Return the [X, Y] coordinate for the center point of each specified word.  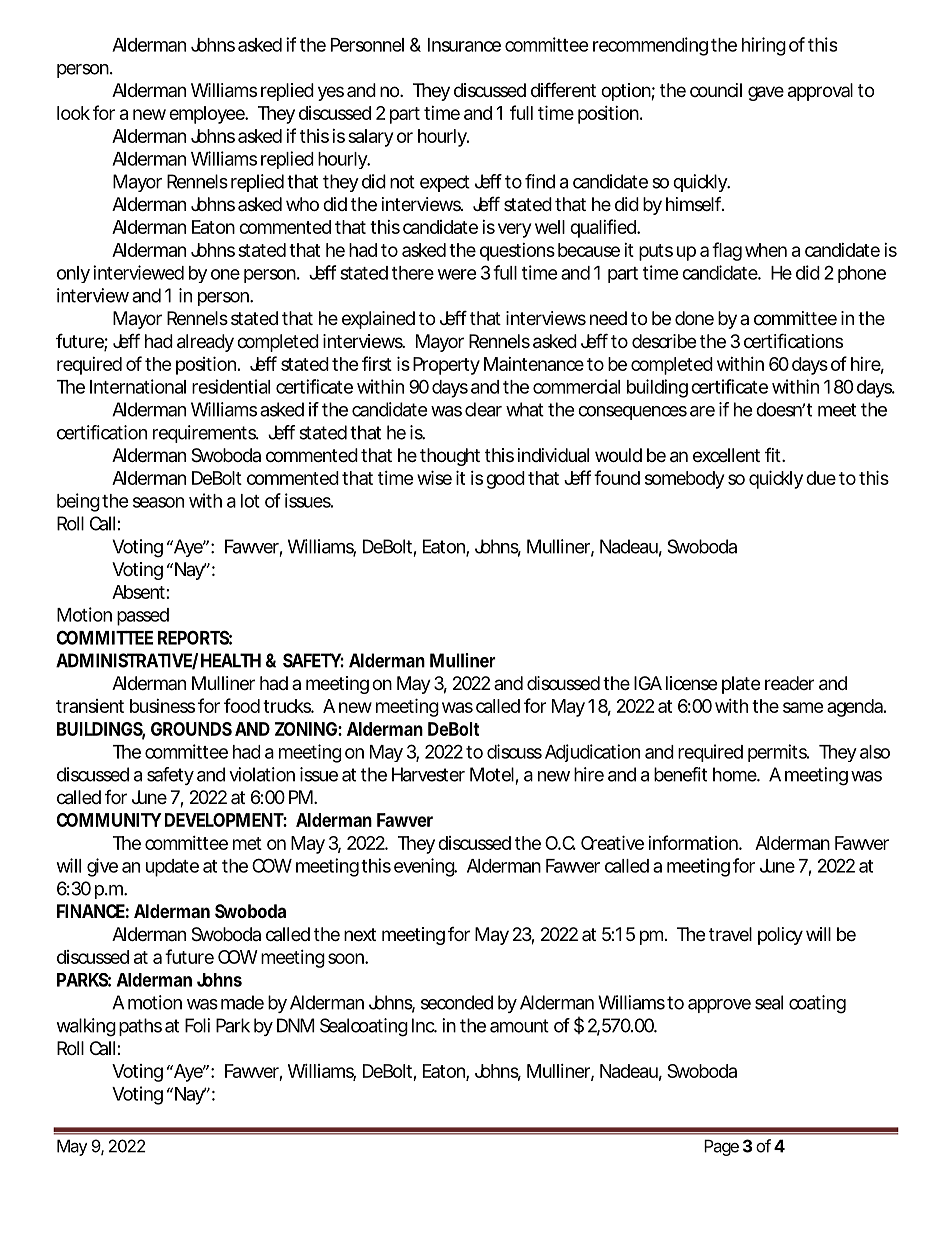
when [766, 250]
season [158, 502]
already [205, 343]
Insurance [464, 45]
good [505, 480]
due [821, 478]
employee [208, 115]
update [172, 868]
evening [425, 867]
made [242, 1002]
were [457, 274]
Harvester [428, 774]
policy [780, 936]
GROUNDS [191, 729]
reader [789, 683]
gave [766, 93]
